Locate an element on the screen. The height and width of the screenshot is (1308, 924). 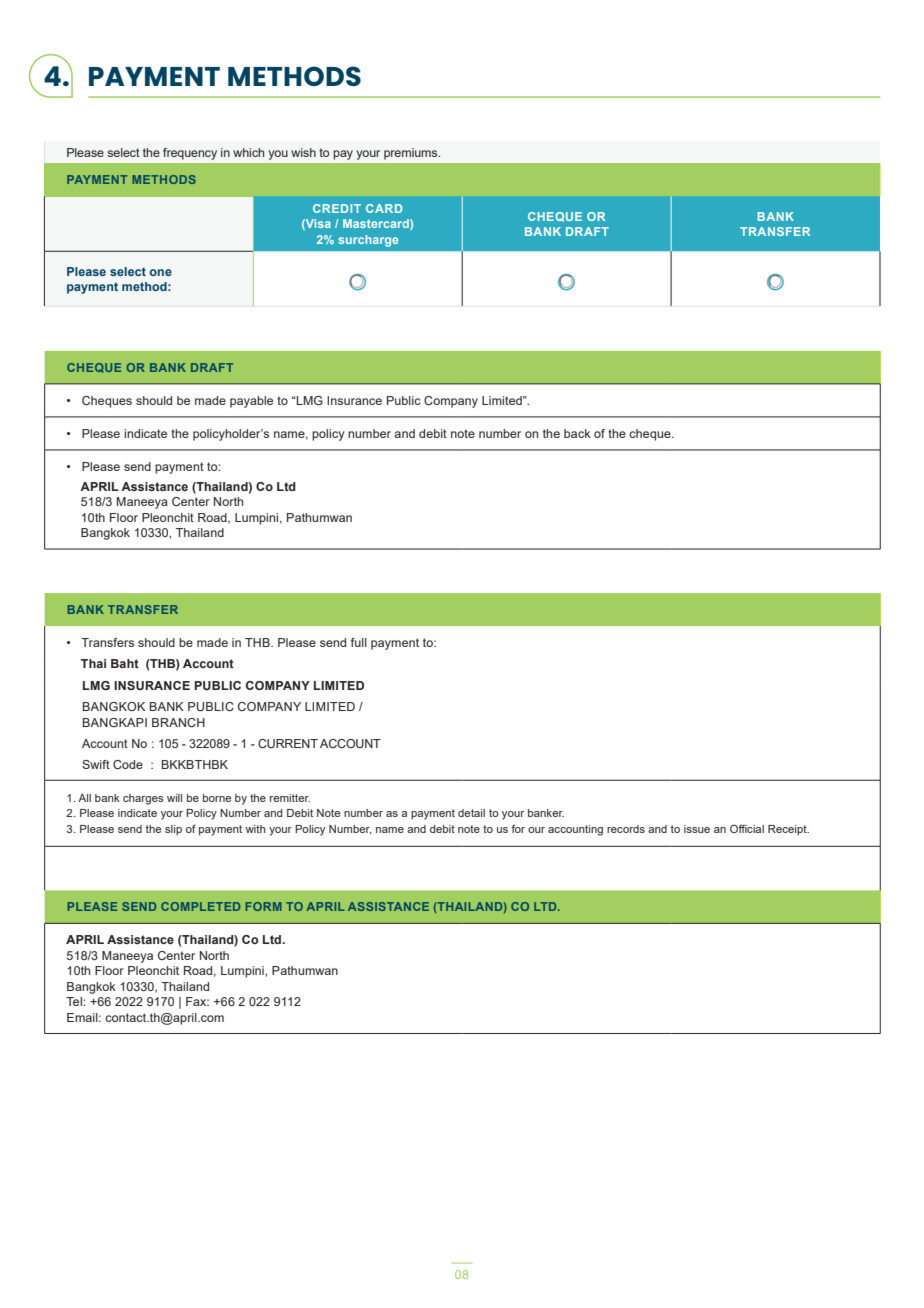
issue is located at coordinates (697, 829).
